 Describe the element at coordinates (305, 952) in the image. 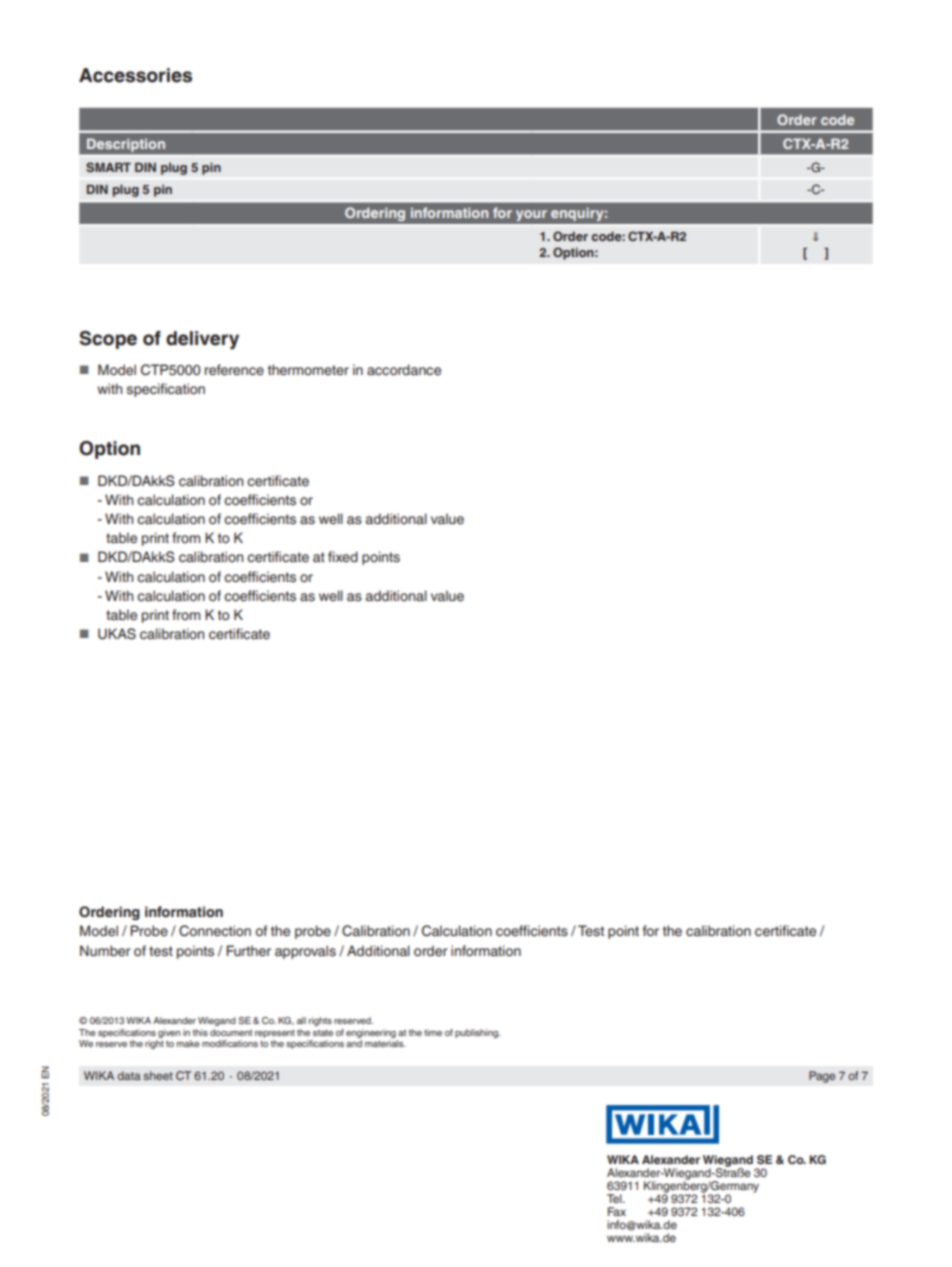

I see `approvals` at that location.
